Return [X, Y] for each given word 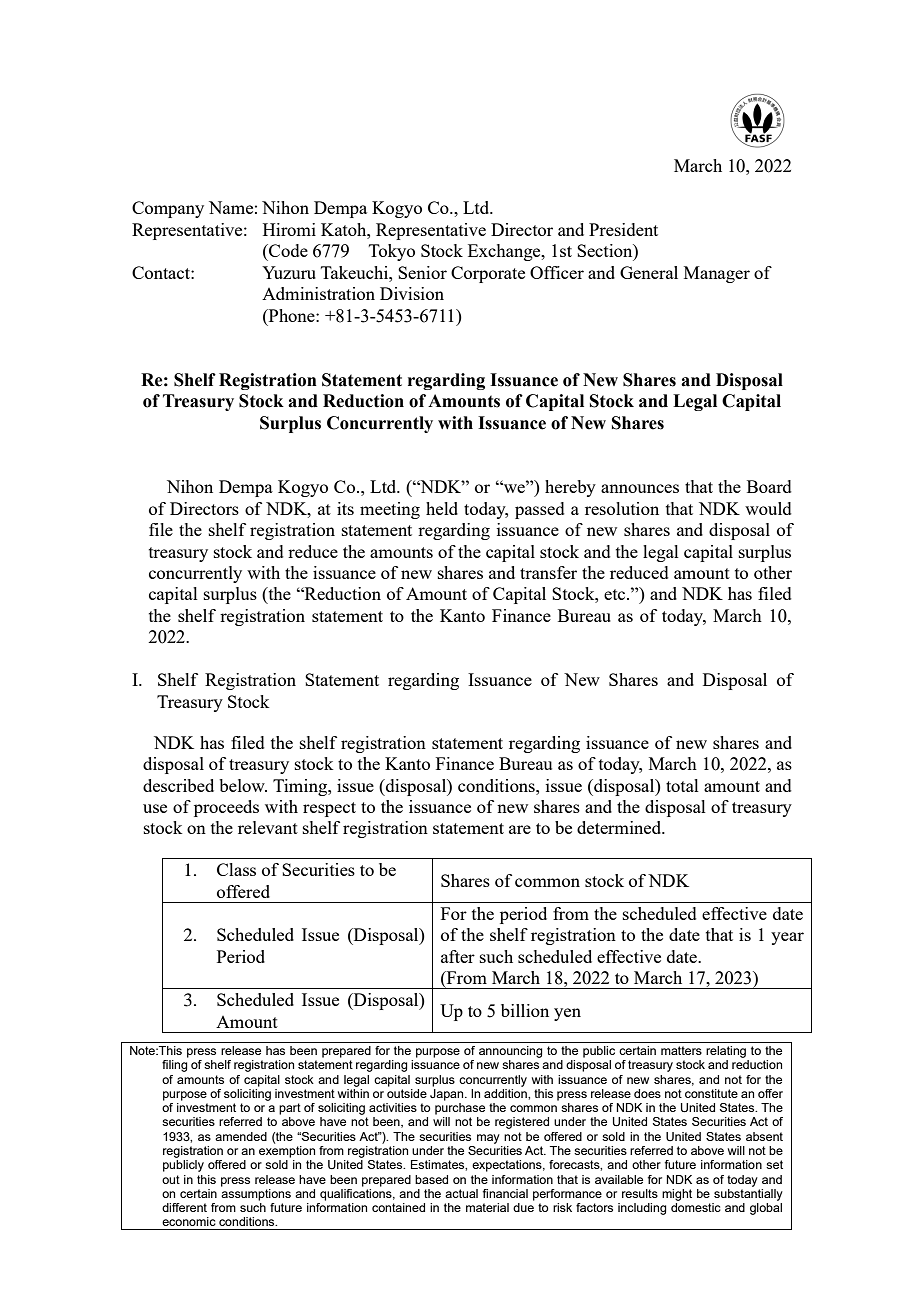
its [345, 508]
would [768, 508]
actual [461, 1193]
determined [620, 827]
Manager [717, 274]
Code [287, 250]
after [458, 956]
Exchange [505, 252]
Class [236, 869]
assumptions [256, 1193]
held [442, 508]
